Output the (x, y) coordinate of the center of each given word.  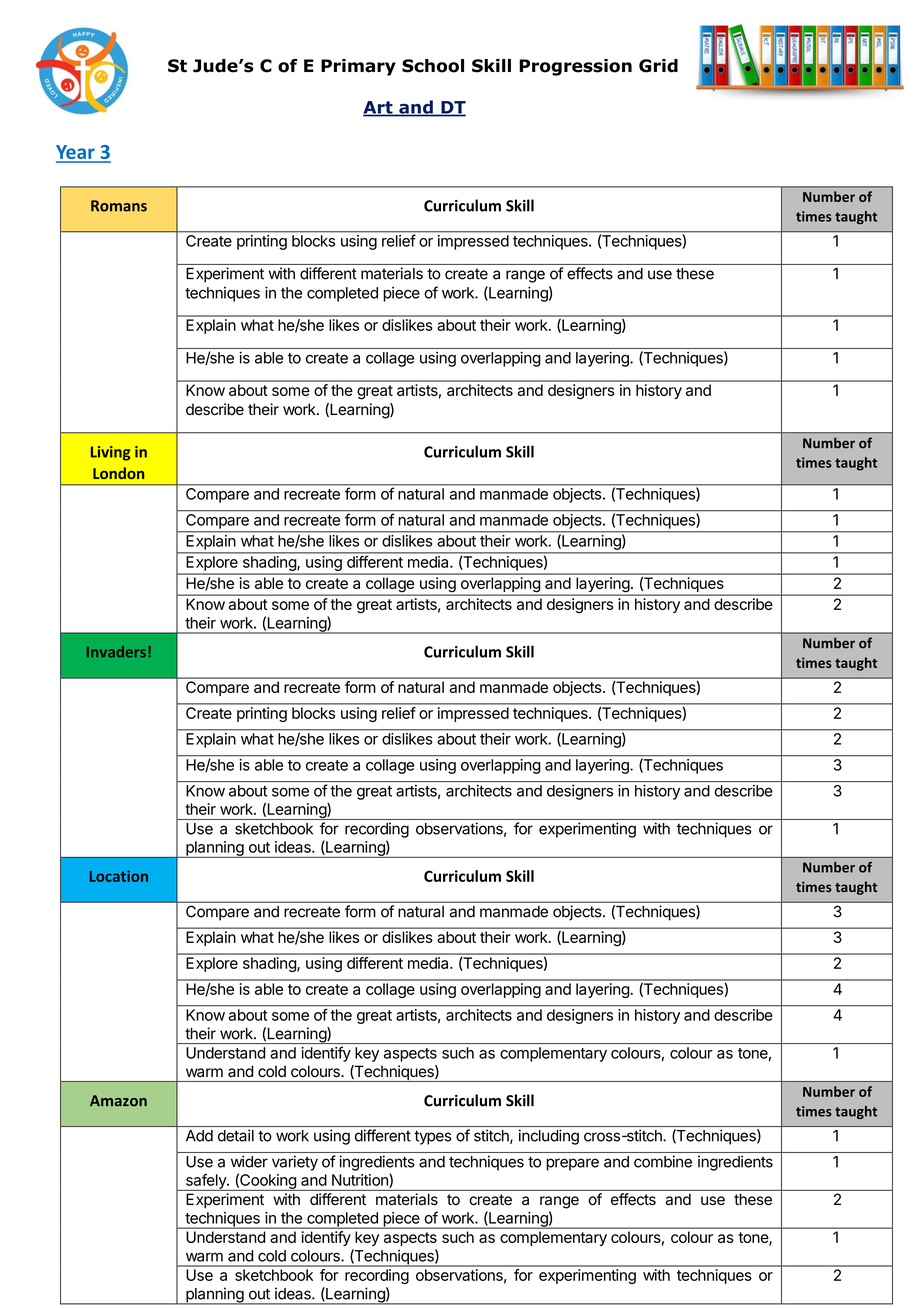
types (432, 1137)
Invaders (116, 651)
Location (118, 876)
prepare (572, 1164)
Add (199, 1136)
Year (76, 153)
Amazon (118, 1101)
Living (110, 453)
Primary (358, 67)
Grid (658, 66)
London (118, 473)
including (549, 1137)
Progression (575, 67)
